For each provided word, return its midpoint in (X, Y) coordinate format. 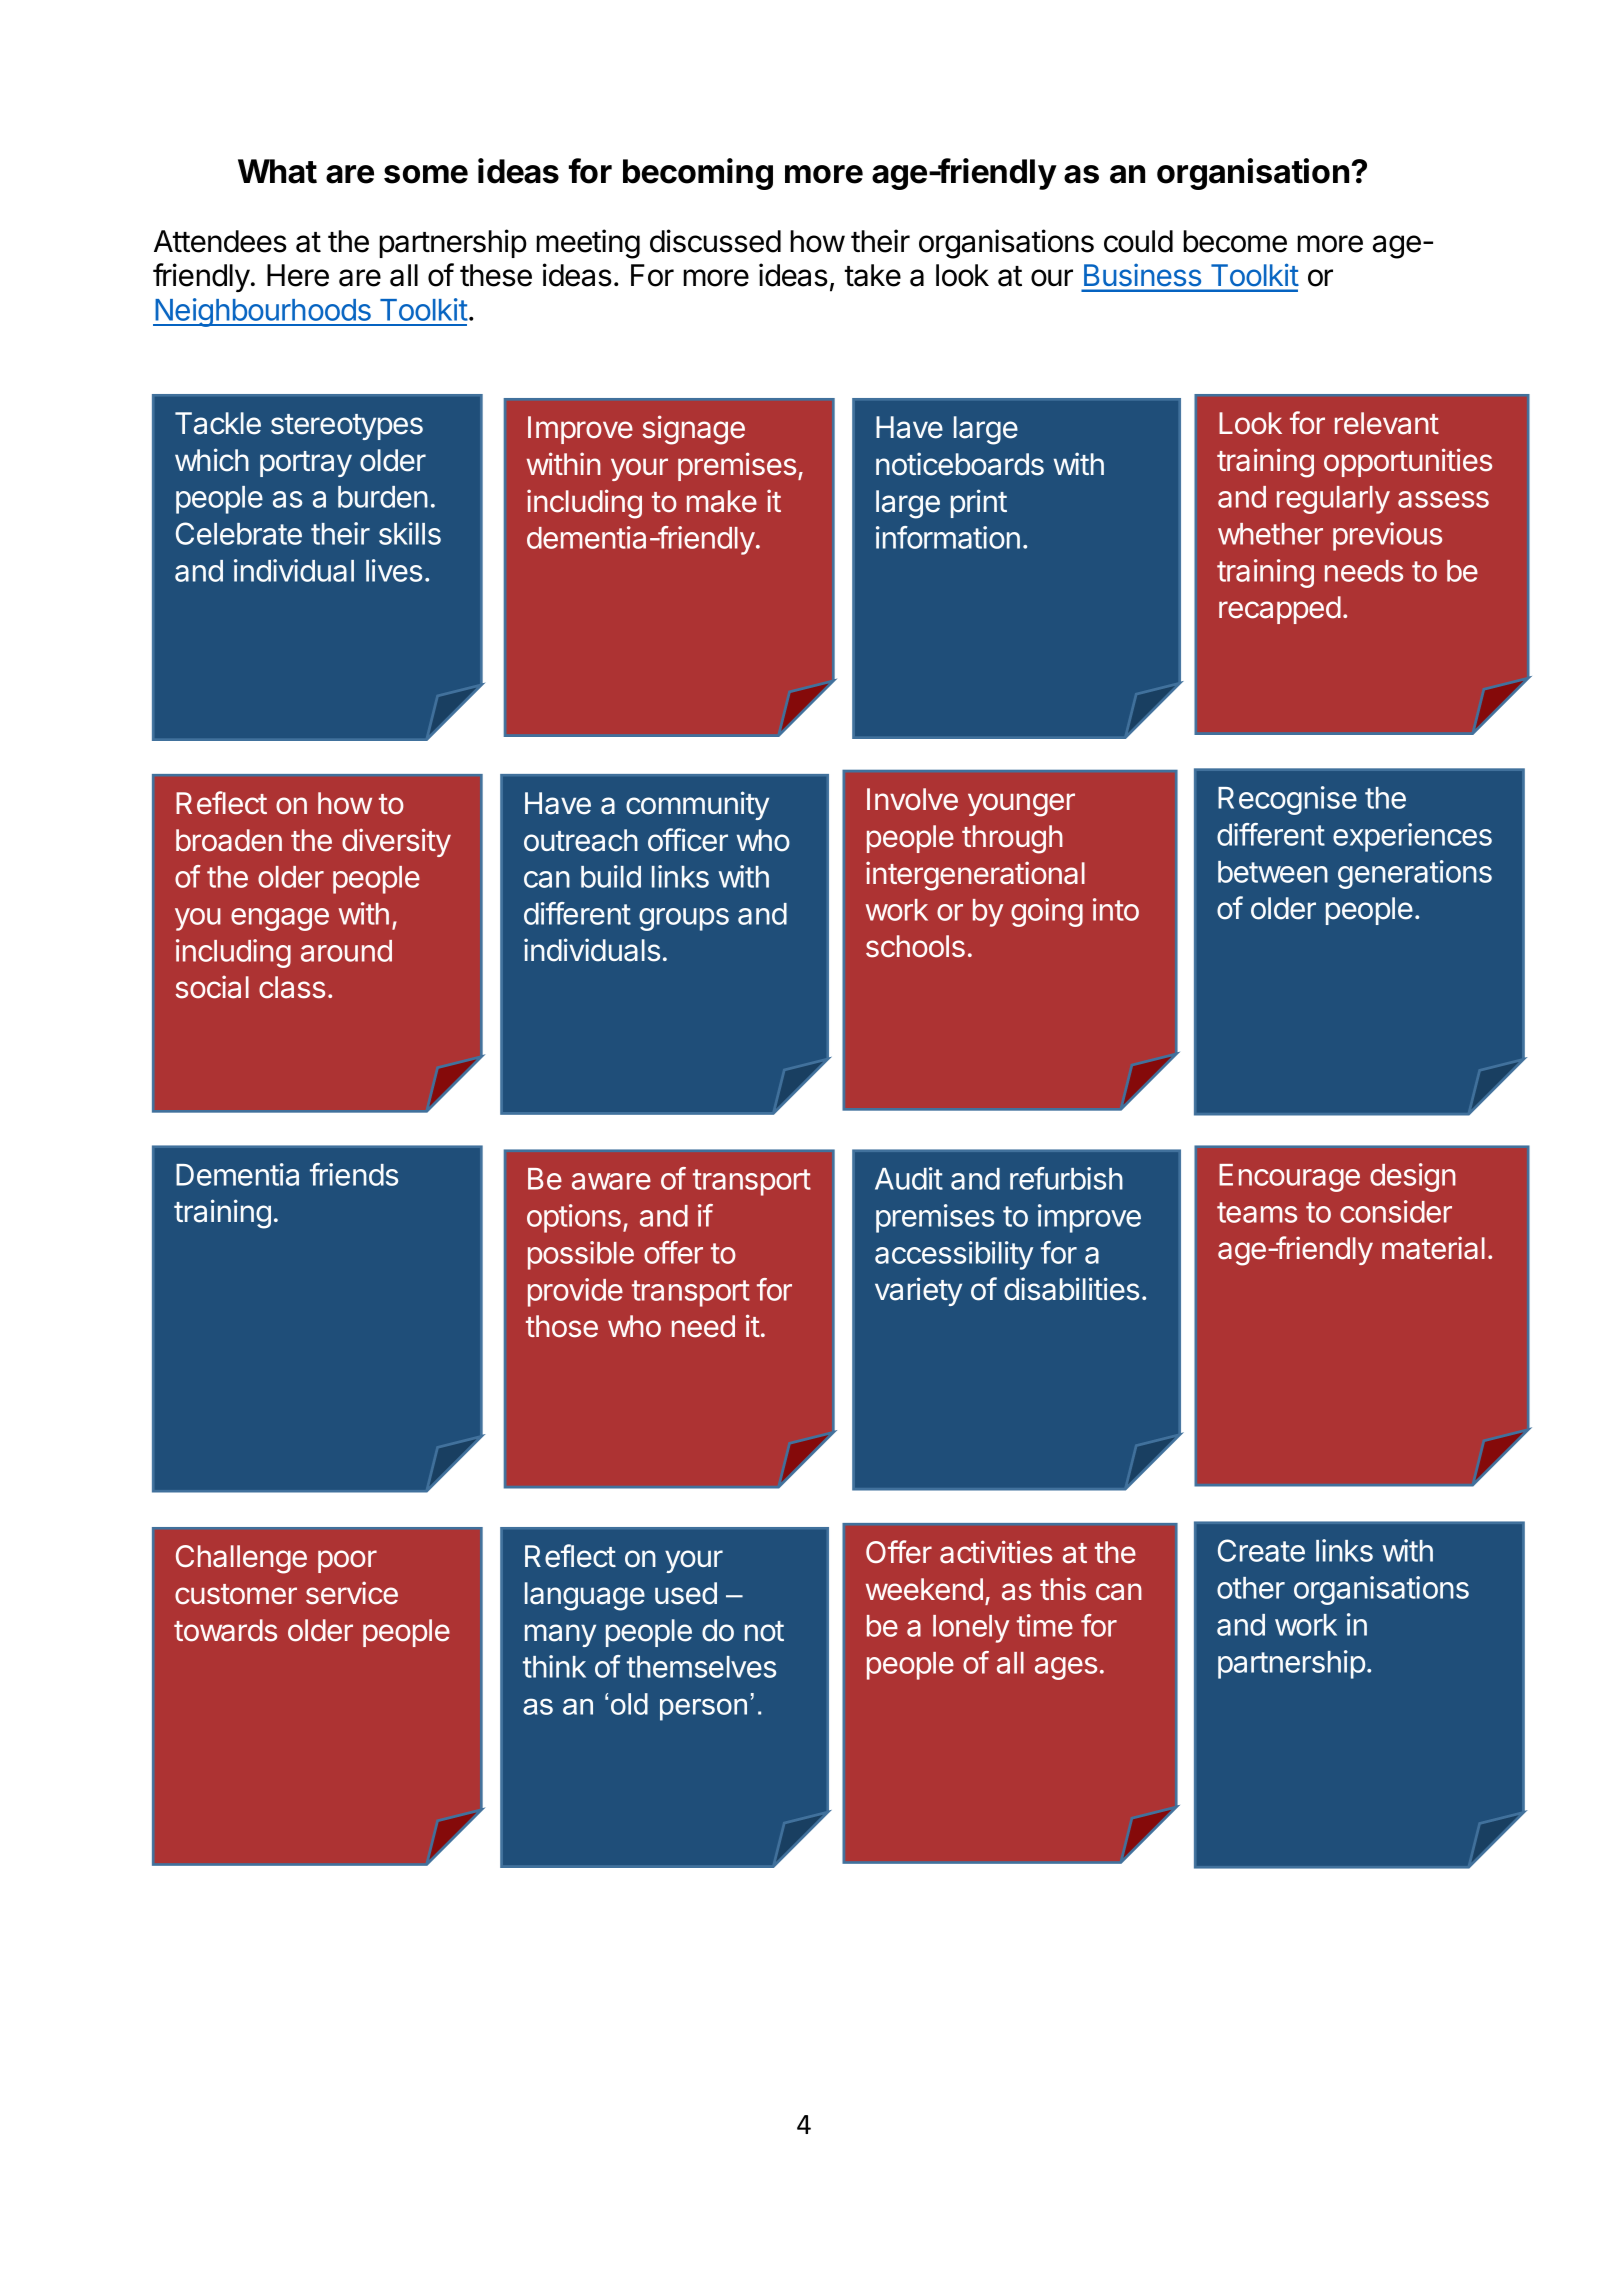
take (872, 275)
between (1273, 872)
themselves (701, 1667)
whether (1270, 534)
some (426, 174)
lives (394, 570)
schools (915, 946)
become (1235, 241)
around (346, 951)
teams (1257, 1212)
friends (354, 1174)
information (948, 537)
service (352, 1593)
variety (918, 1291)
